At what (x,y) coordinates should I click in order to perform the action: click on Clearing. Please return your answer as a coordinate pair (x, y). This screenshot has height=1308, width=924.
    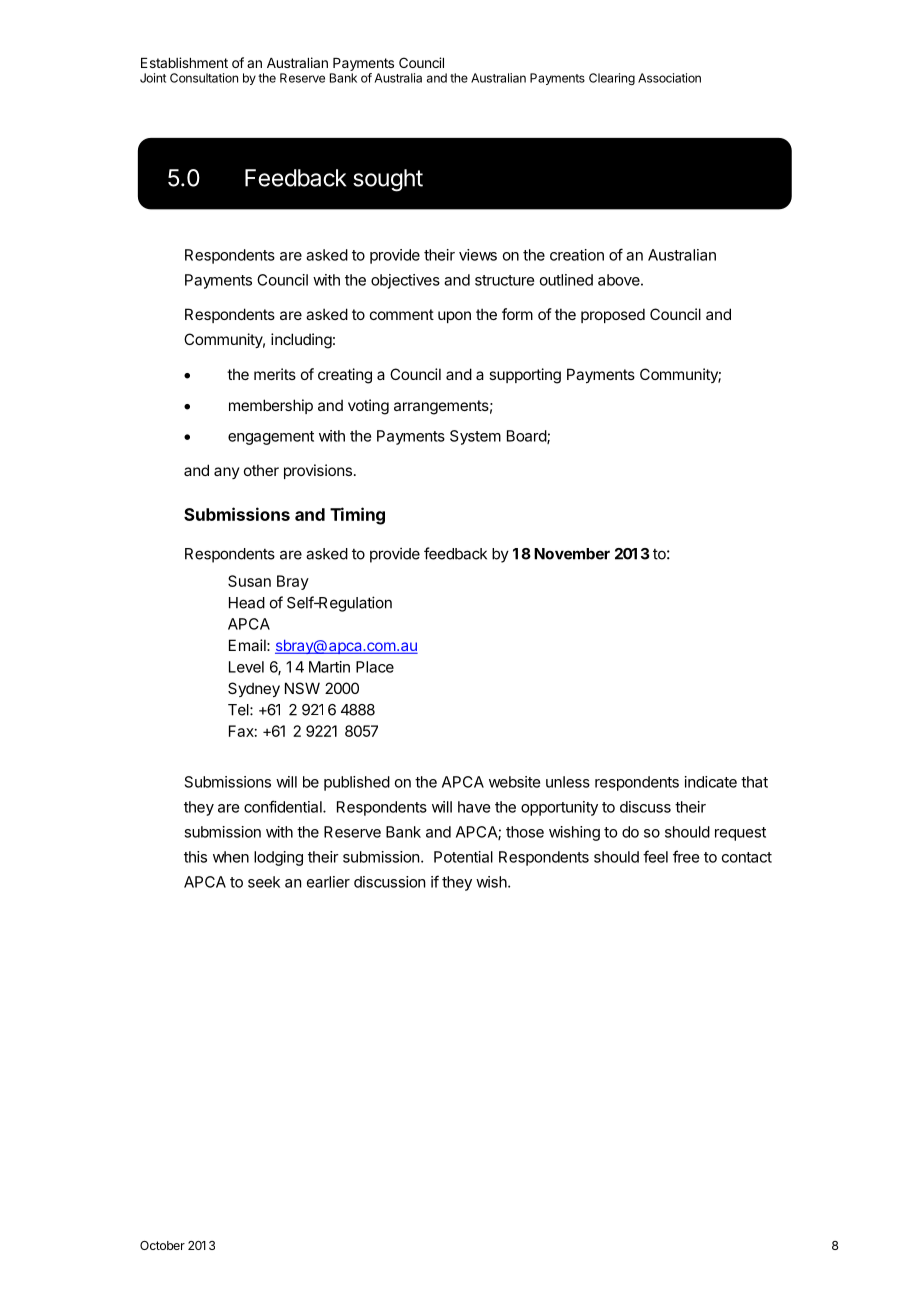
    Looking at the image, I should click on (612, 79).
